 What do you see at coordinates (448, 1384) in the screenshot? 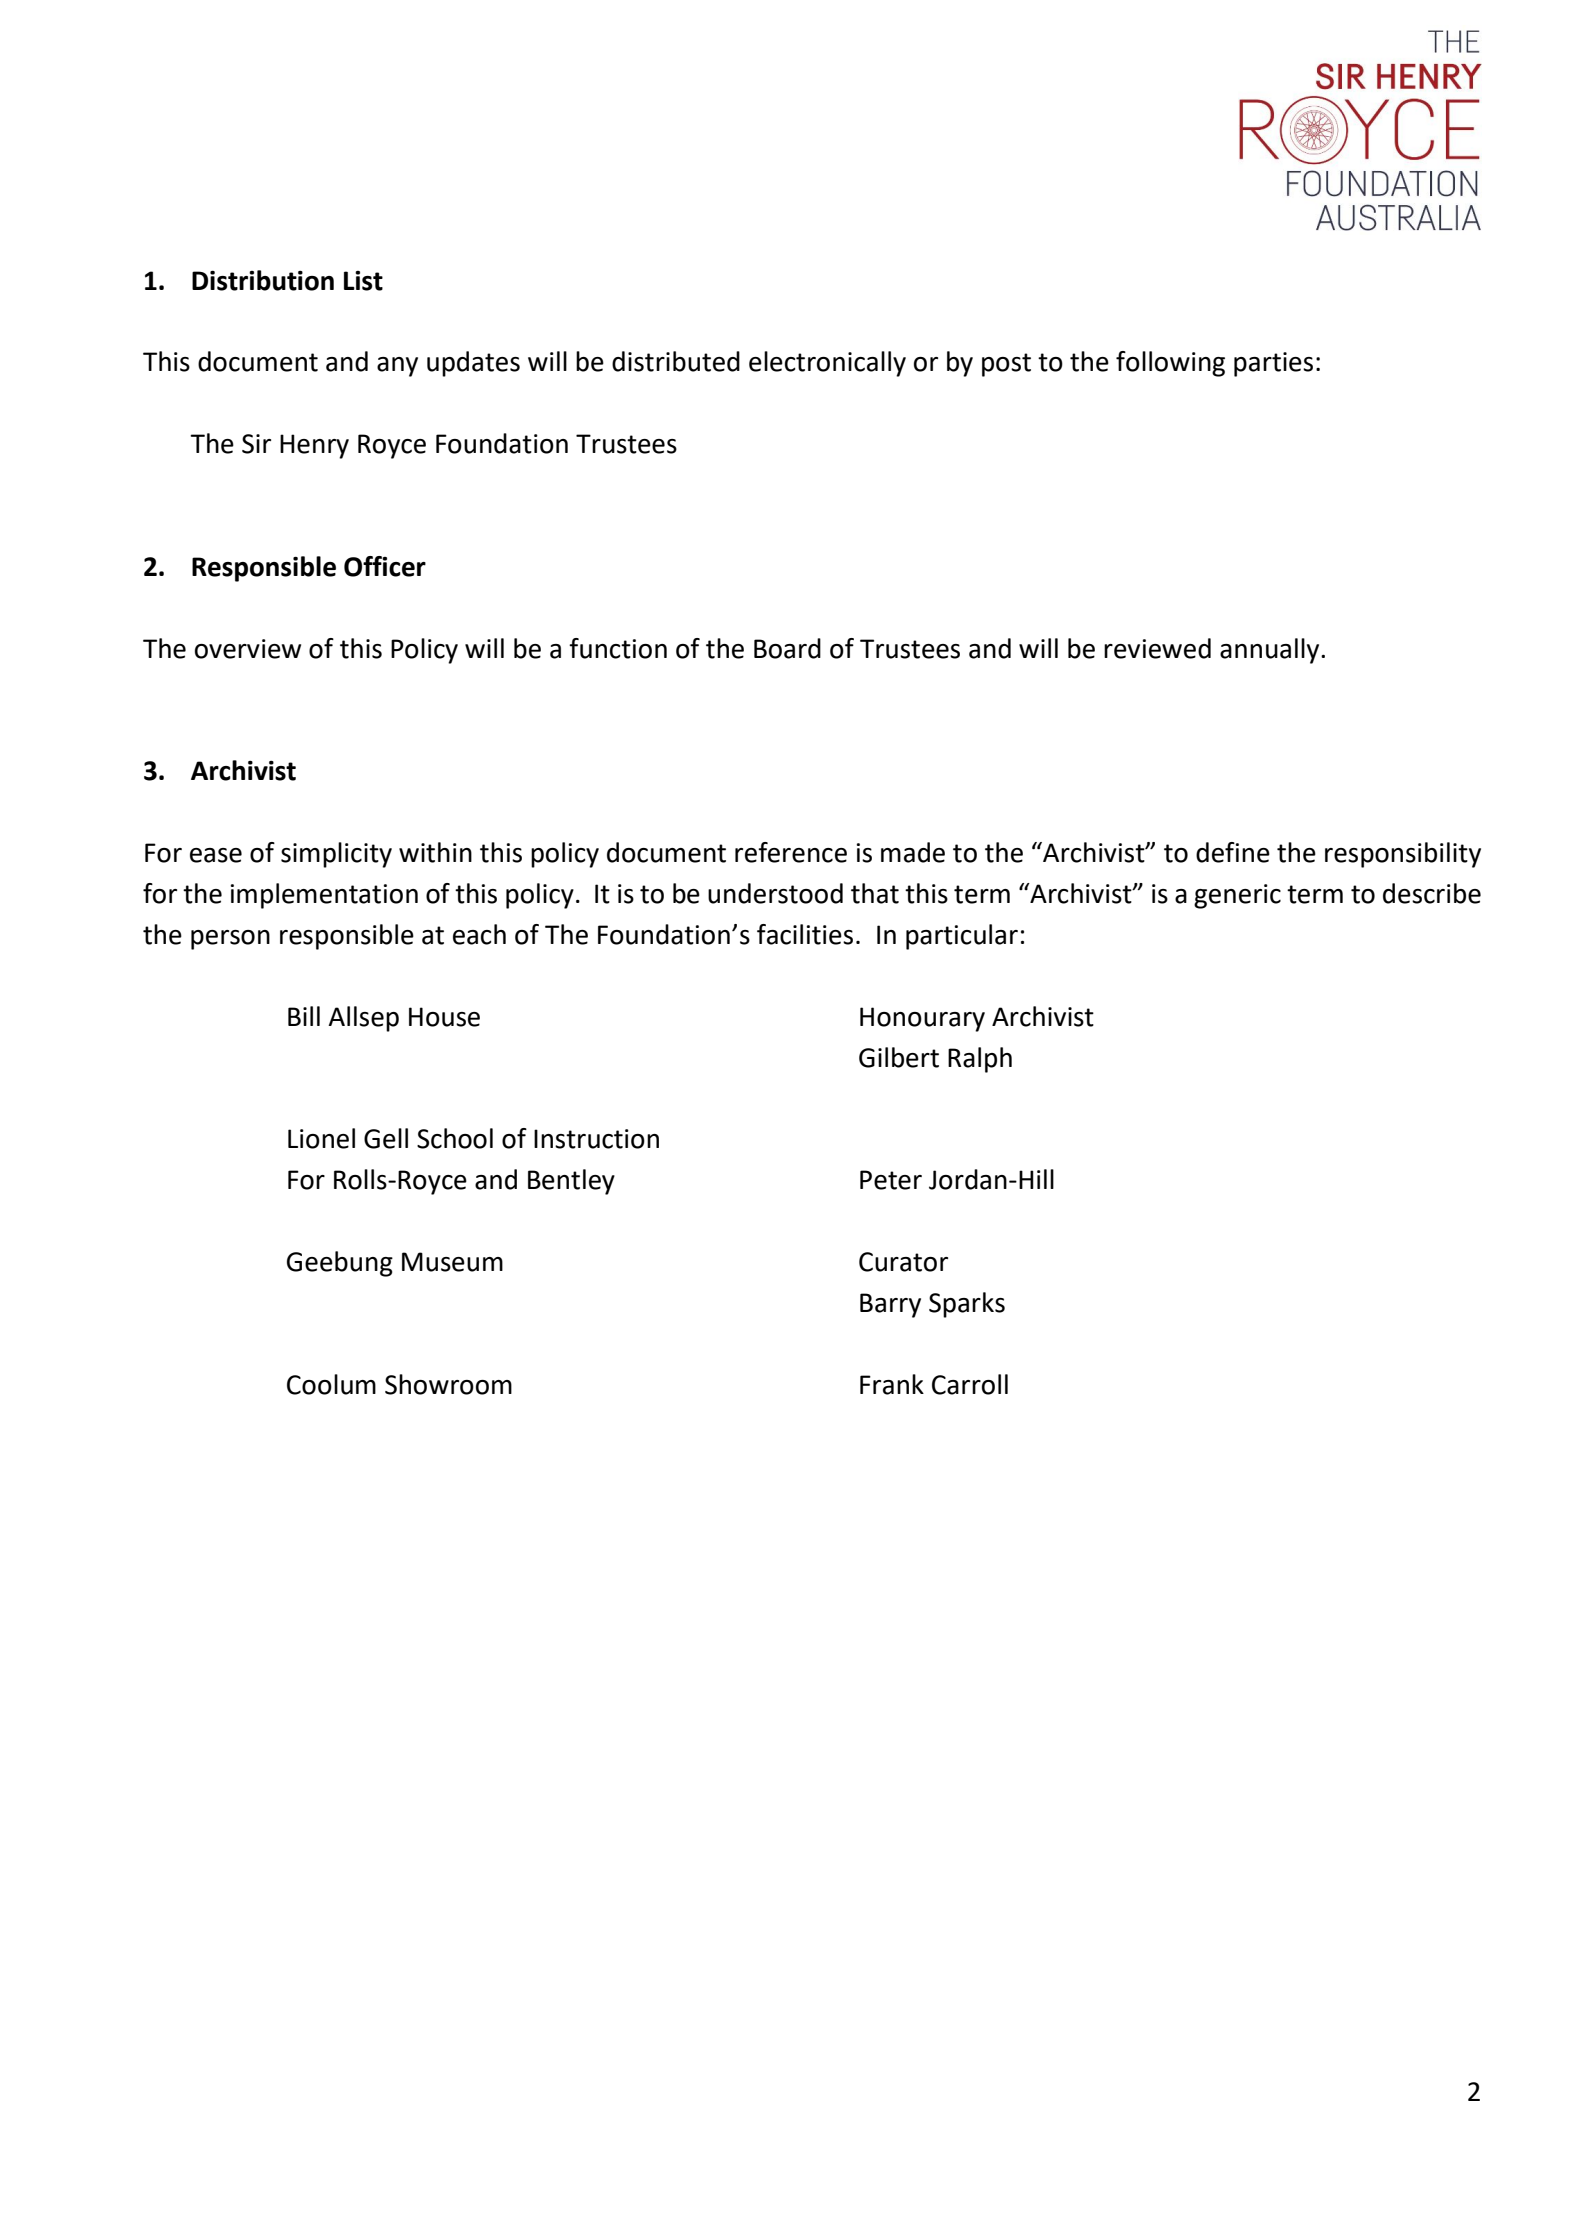
I see `Showroom` at bounding box center [448, 1384].
